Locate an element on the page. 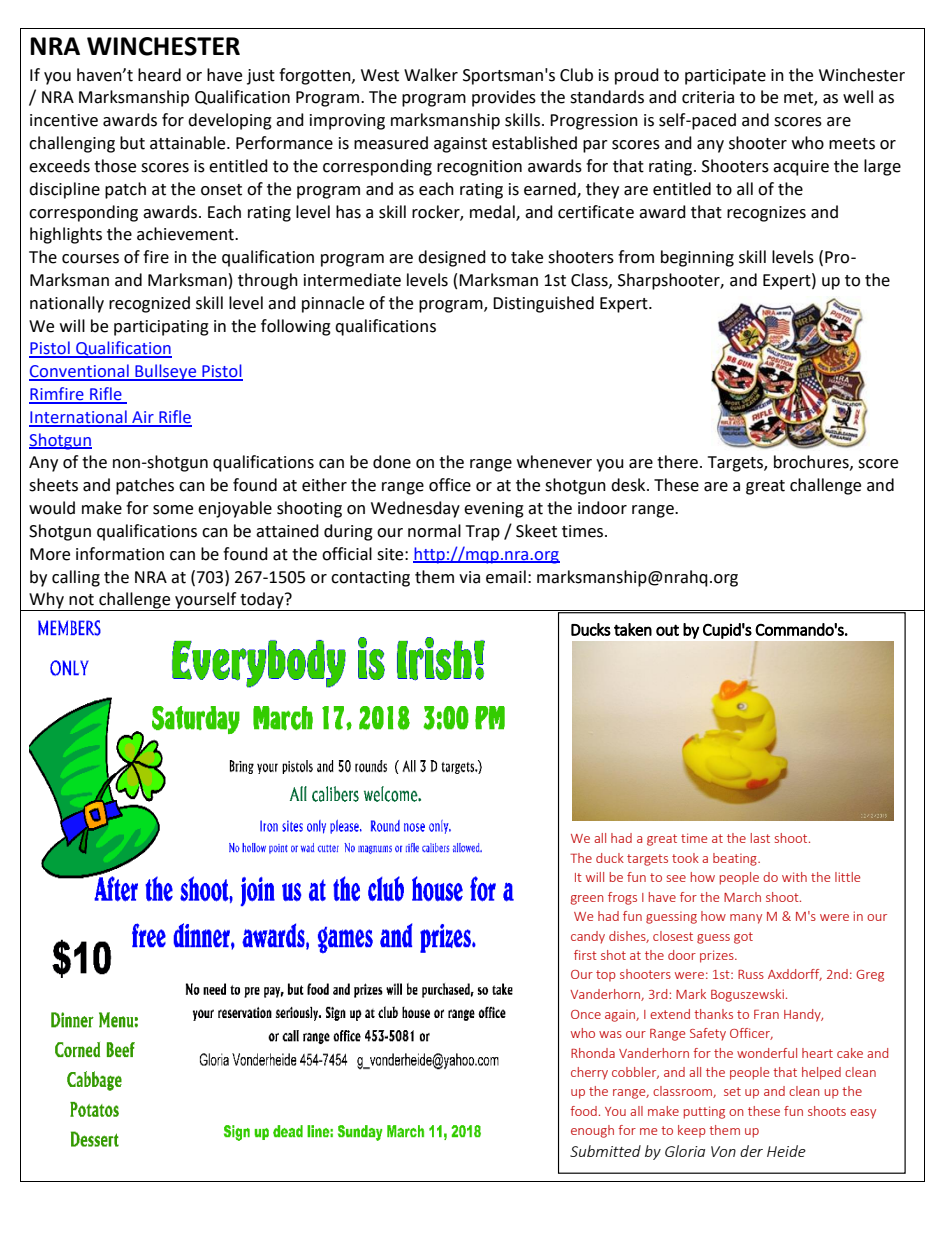 The height and width of the image is (1233, 952). Distinguished is located at coordinates (543, 304).
